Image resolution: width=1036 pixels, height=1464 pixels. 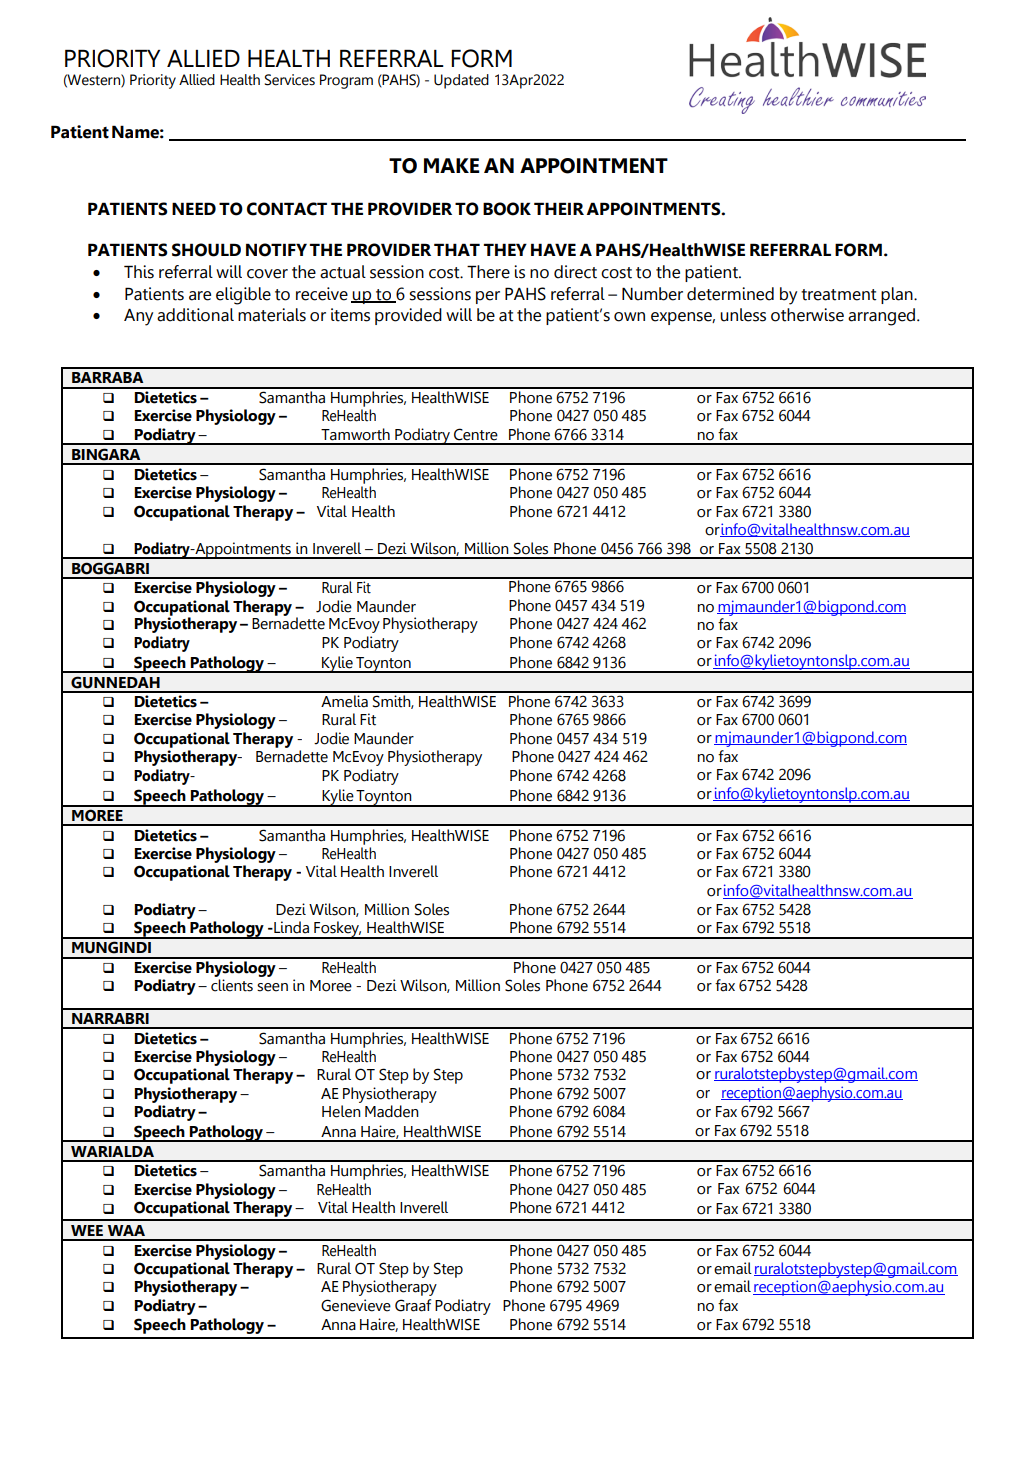 I want to click on Services, so click(x=290, y=80).
